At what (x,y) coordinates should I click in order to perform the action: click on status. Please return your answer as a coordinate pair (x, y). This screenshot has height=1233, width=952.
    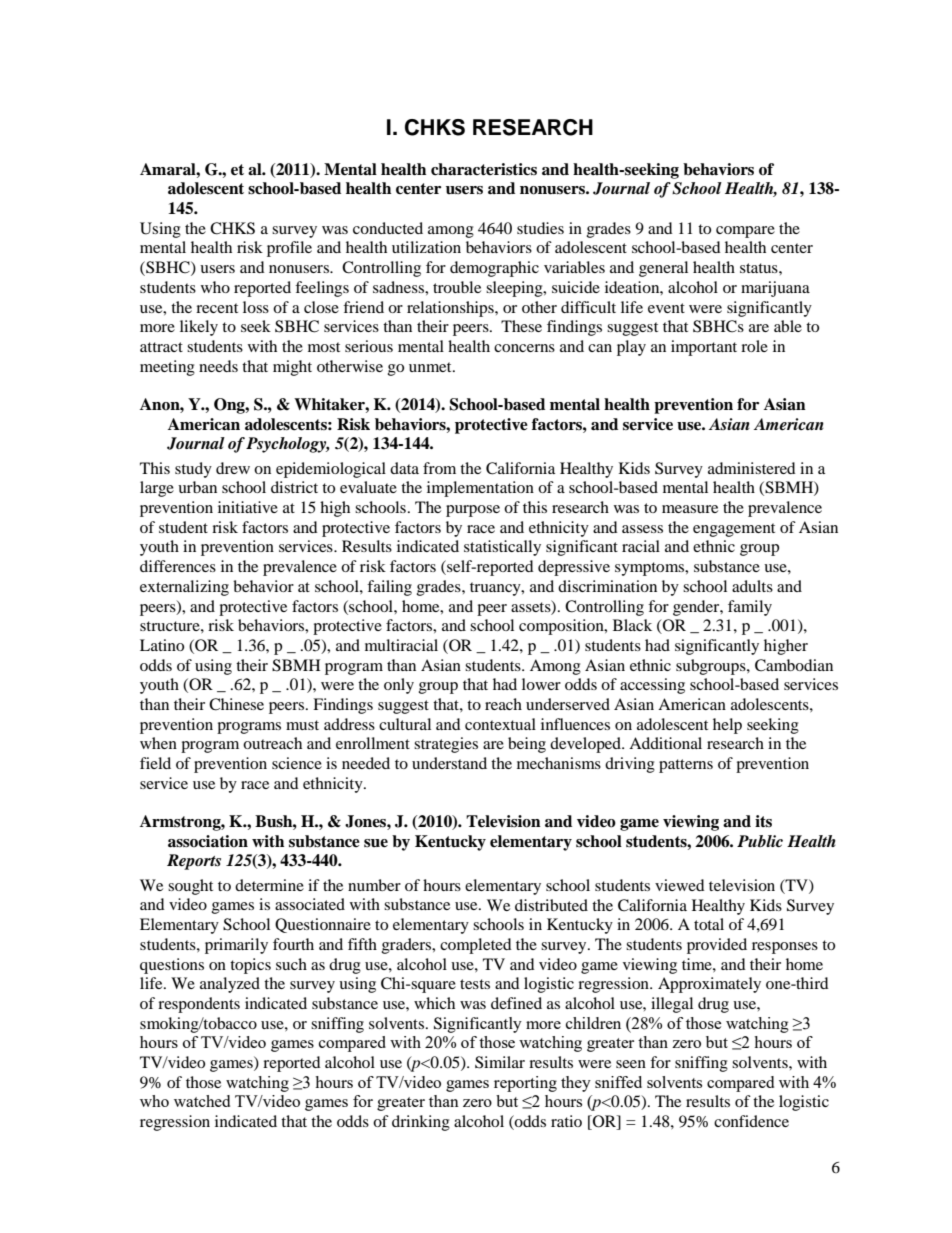
    Looking at the image, I should click on (760, 268).
